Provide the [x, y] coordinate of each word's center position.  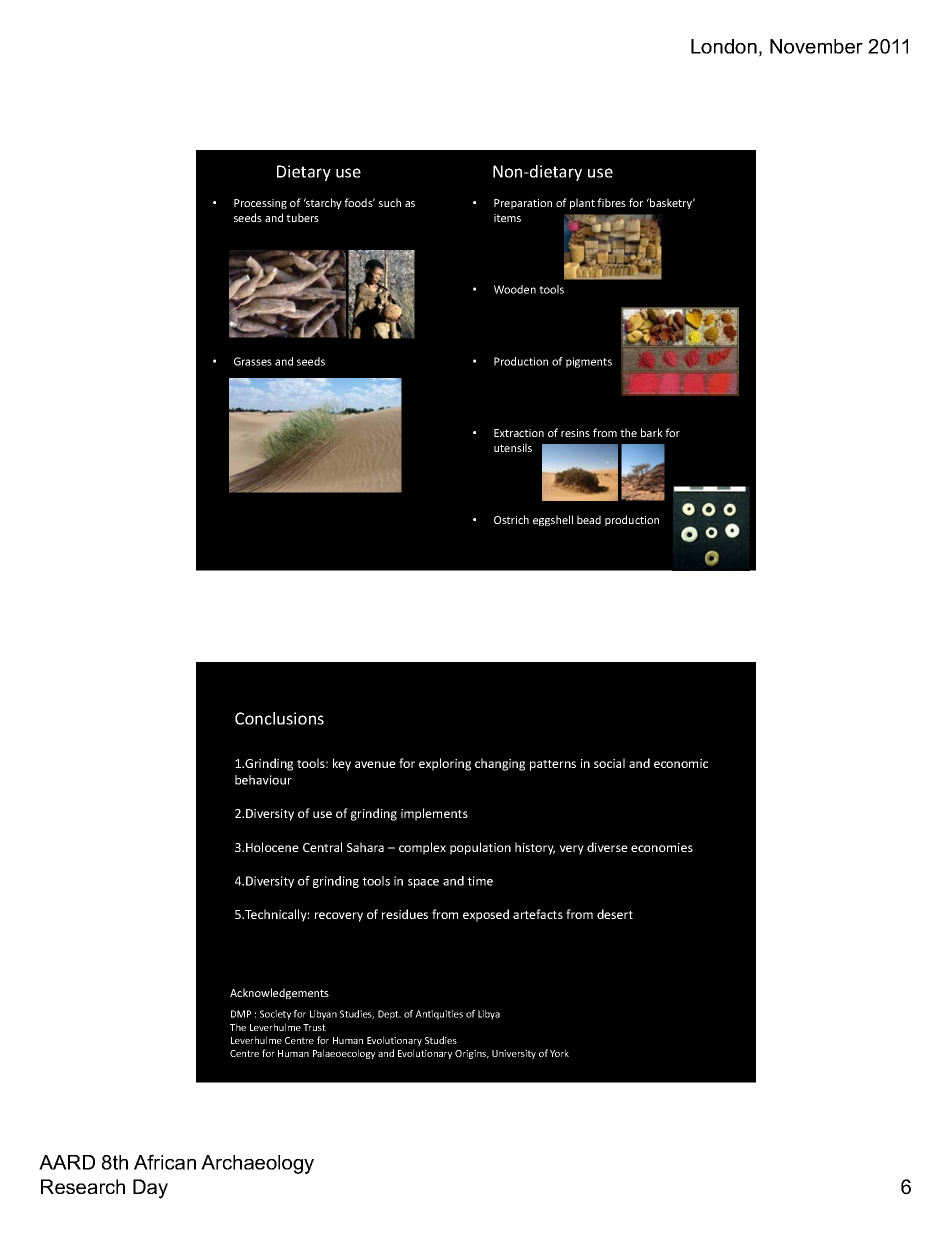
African [165, 1162]
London [724, 46]
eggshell [553, 520]
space [423, 883]
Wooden [515, 289]
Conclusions [279, 718]
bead [589, 519]
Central [322, 847]
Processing [260, 204]
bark [652, 432]
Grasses [253, 361]
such [390, 202]
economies [662, 847]
